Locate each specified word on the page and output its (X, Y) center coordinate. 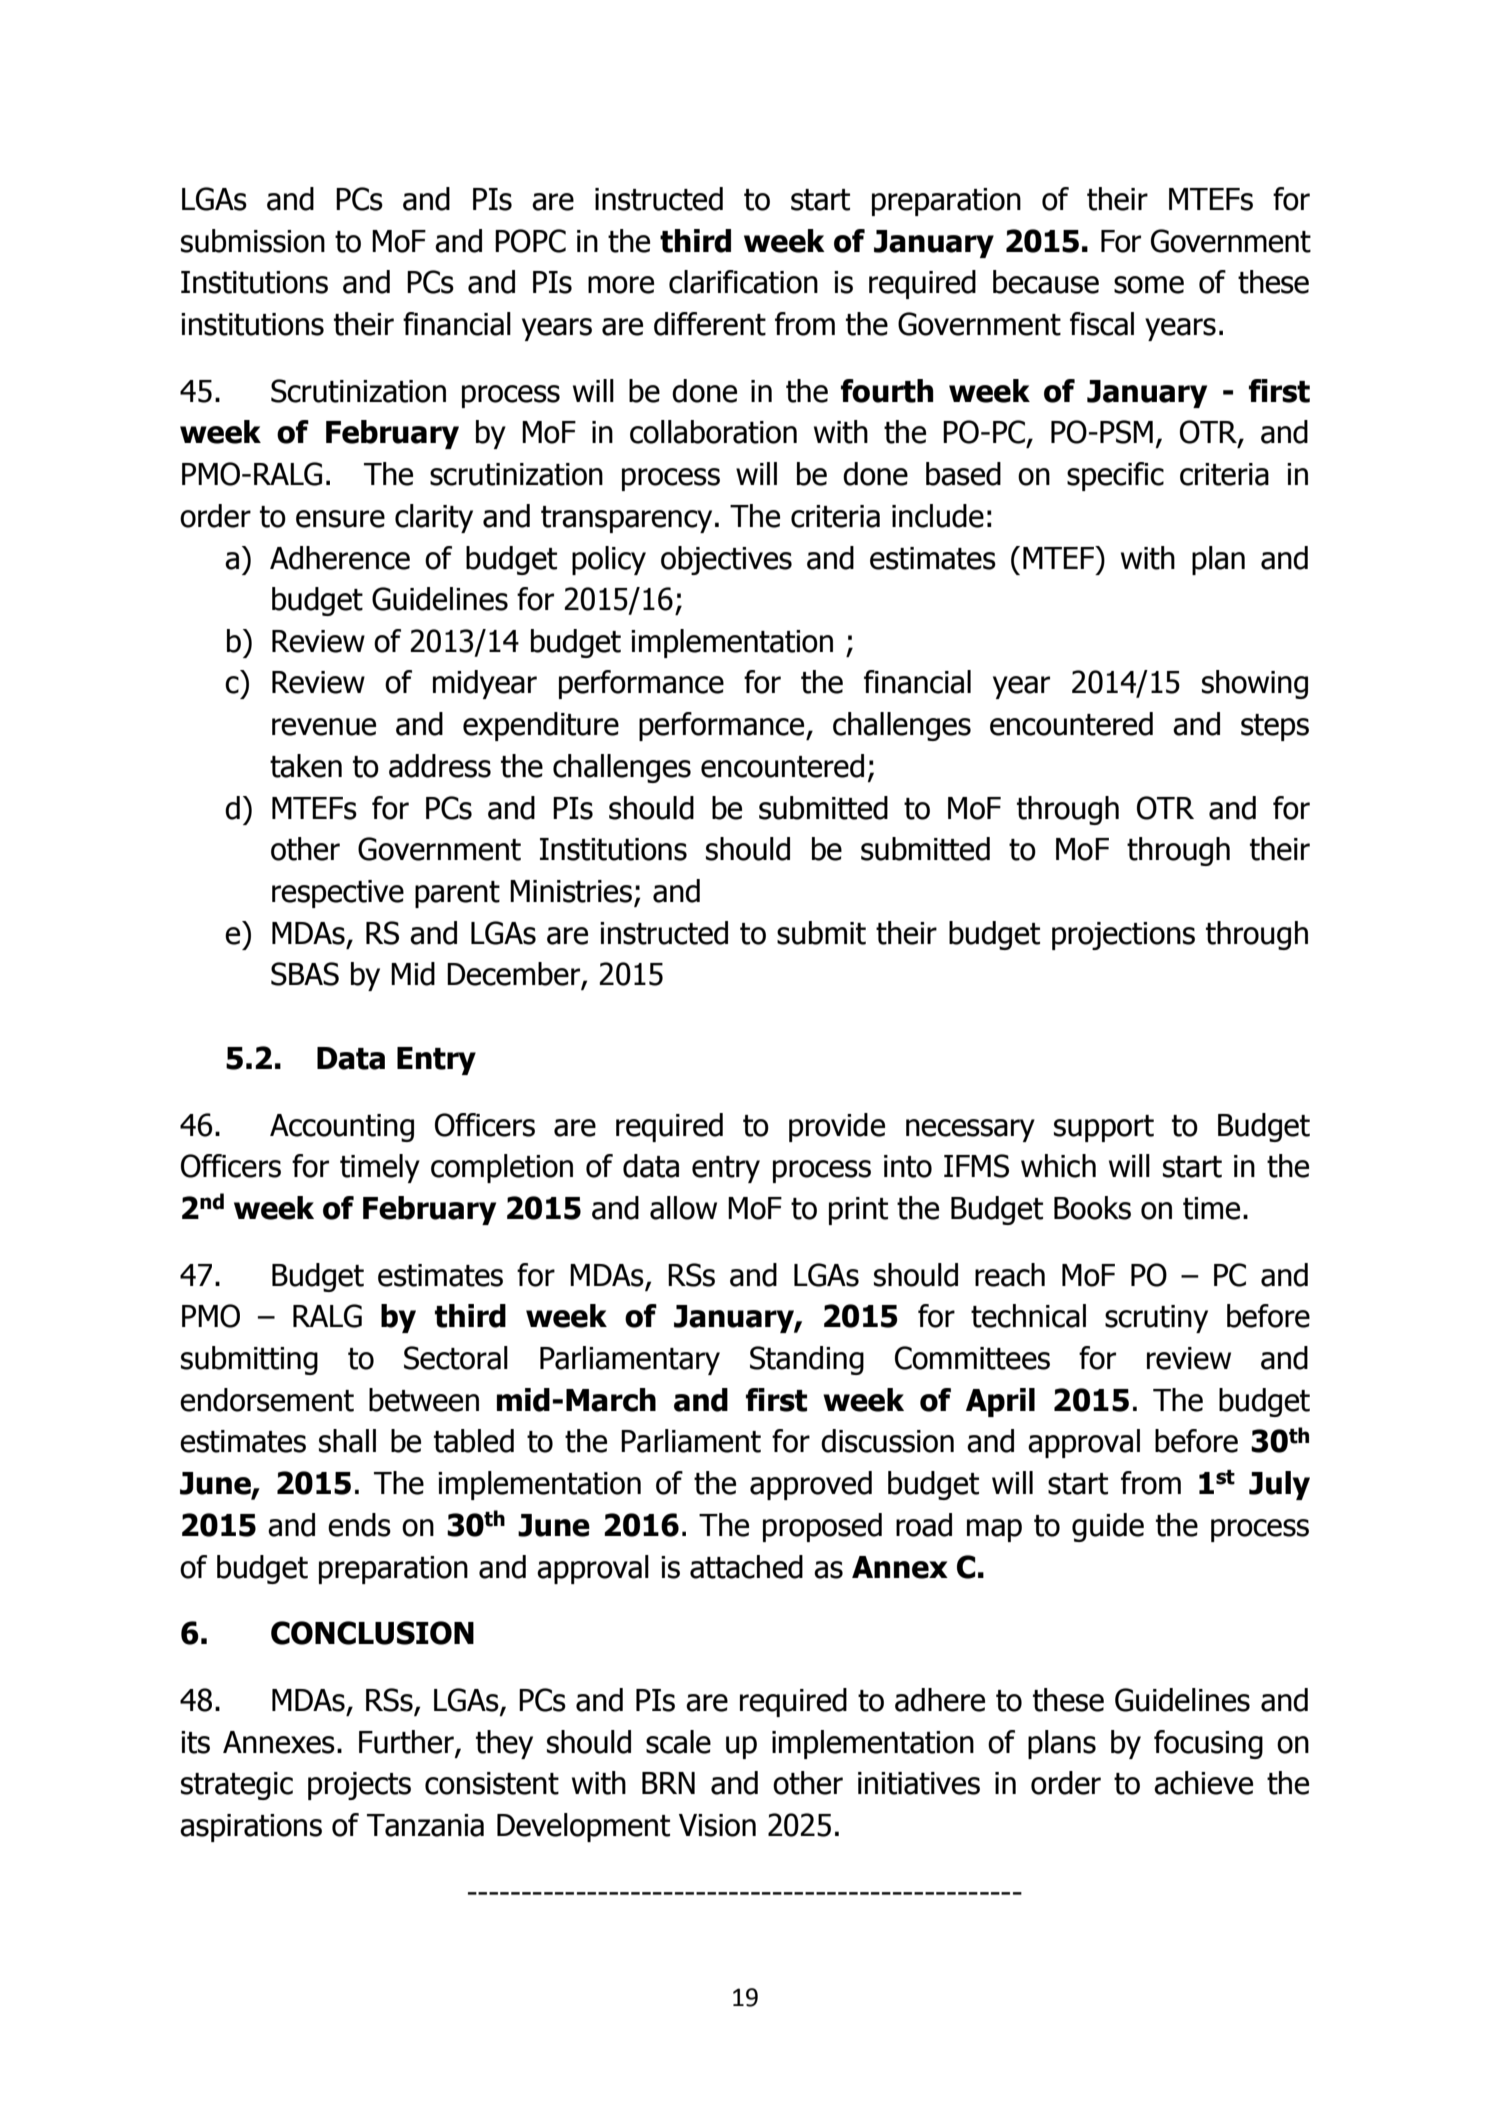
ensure (340, 519)
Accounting (342, 1128)
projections (1123, 936)
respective (338, 894)
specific (1115, 476)
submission (253, 241)
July (1279, 1485)
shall (347, 1441)
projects (359, 1786)
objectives (726, 560)
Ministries (571, 891)
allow (683, 1208)
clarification (743, 282)
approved (811, 1485)
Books (1092, 1208)
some (1149, 285)
